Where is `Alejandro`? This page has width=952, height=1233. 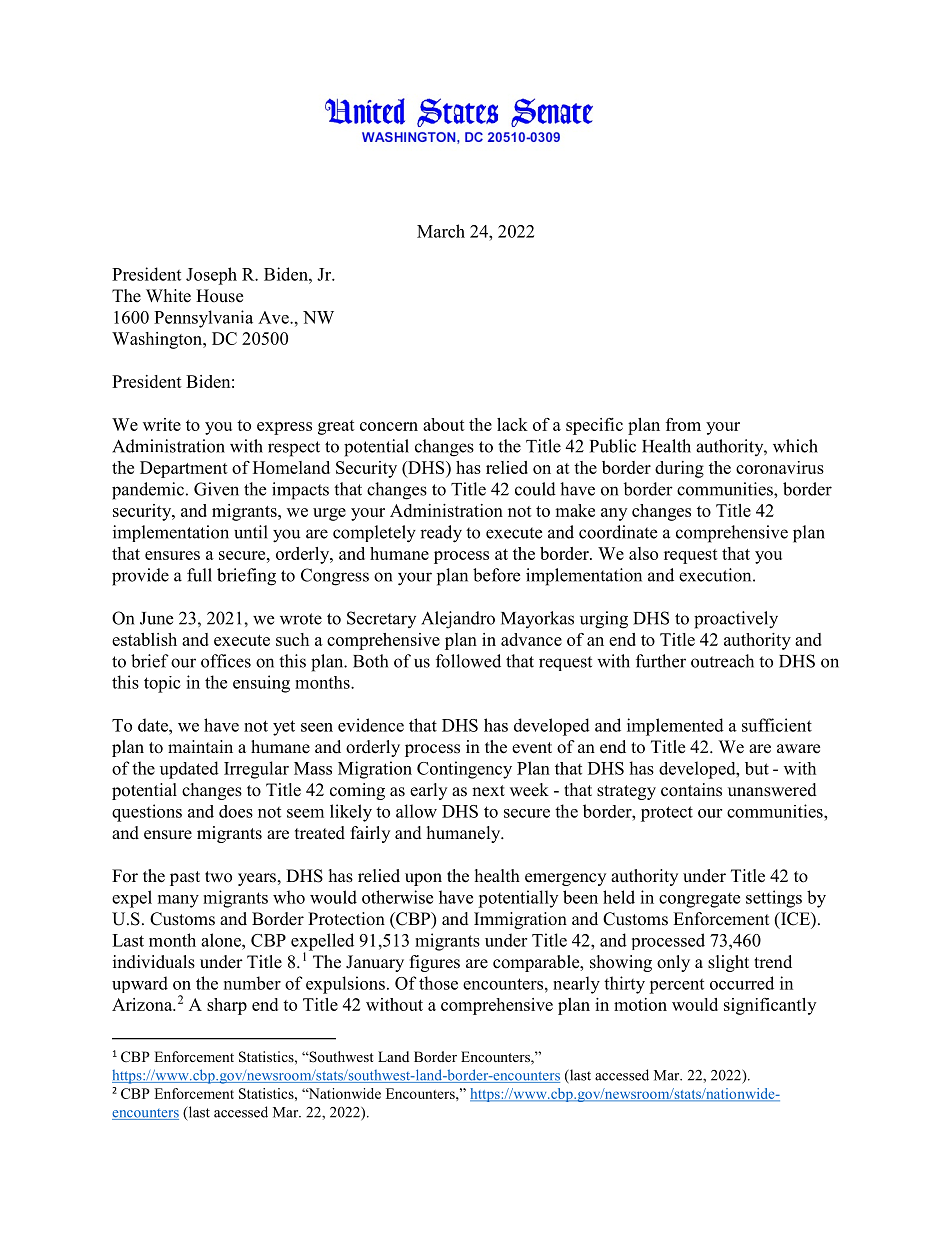 Alejandro is located at coordinates (458, 620).
